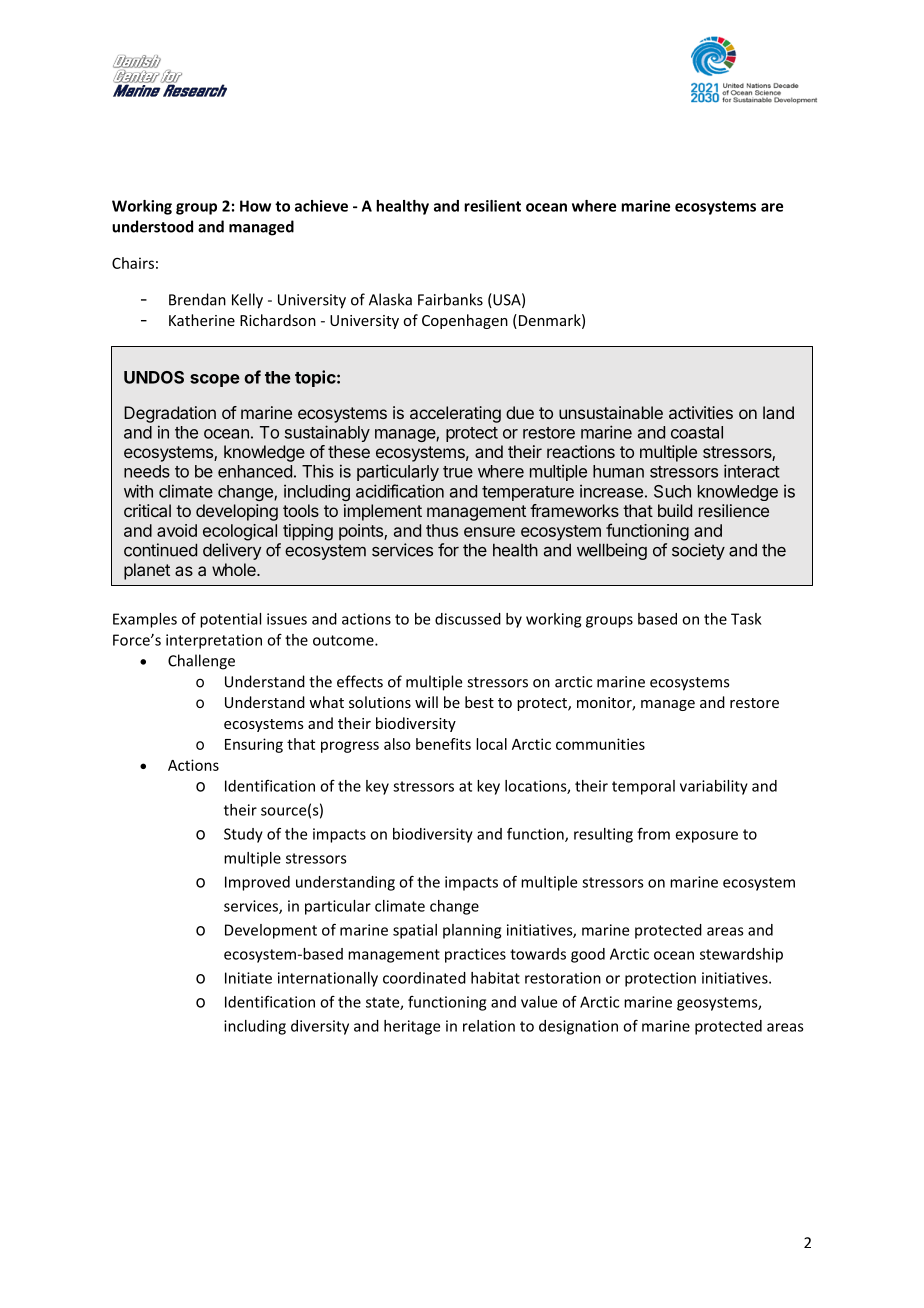 The width and height of the image is (924, 1308). What do you see at coordinates (741, 955) in the image?
I see `stewardship` at bounding box center [741, 955].
